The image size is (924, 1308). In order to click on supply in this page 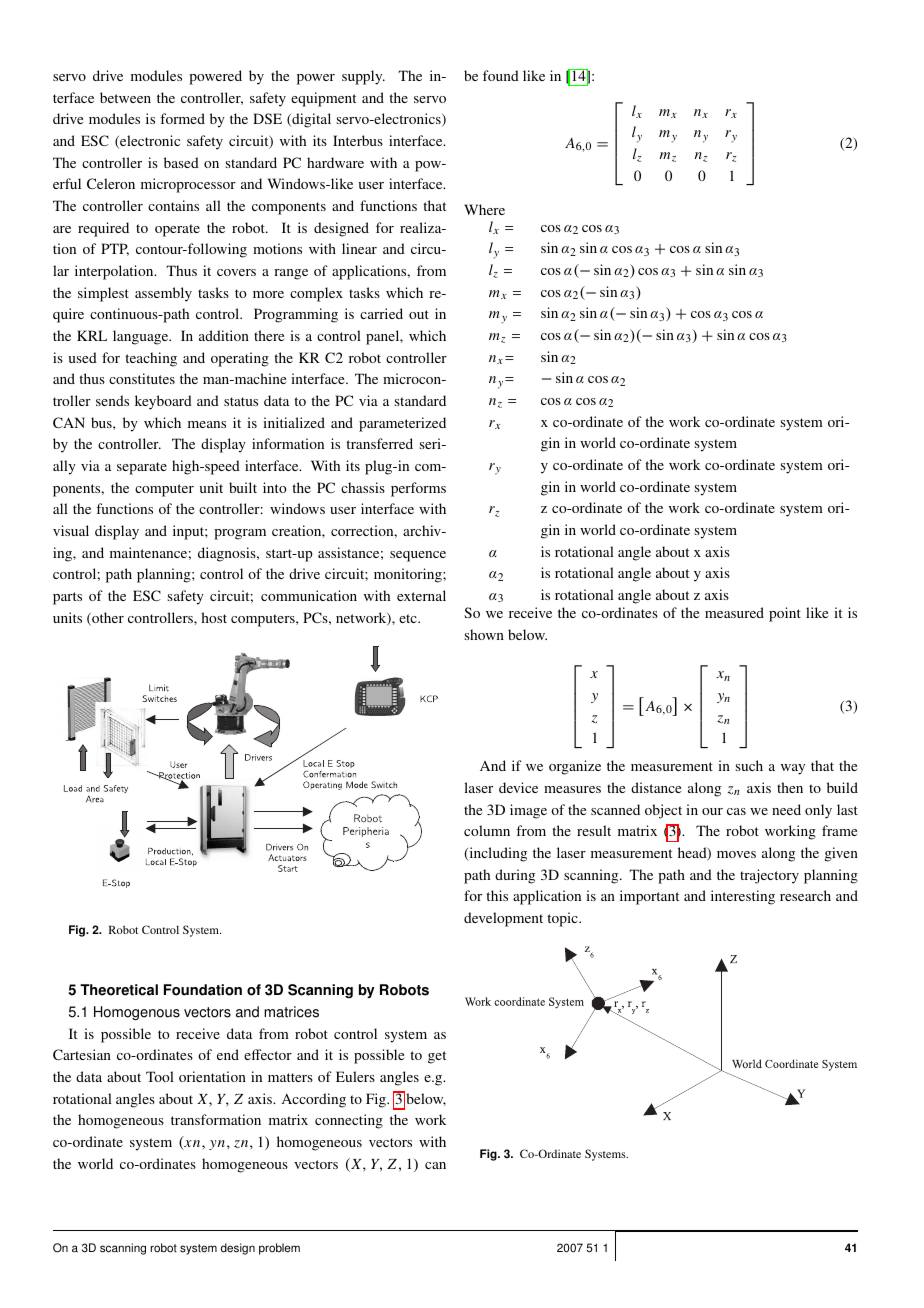, I will do `click(363, 77)`.
